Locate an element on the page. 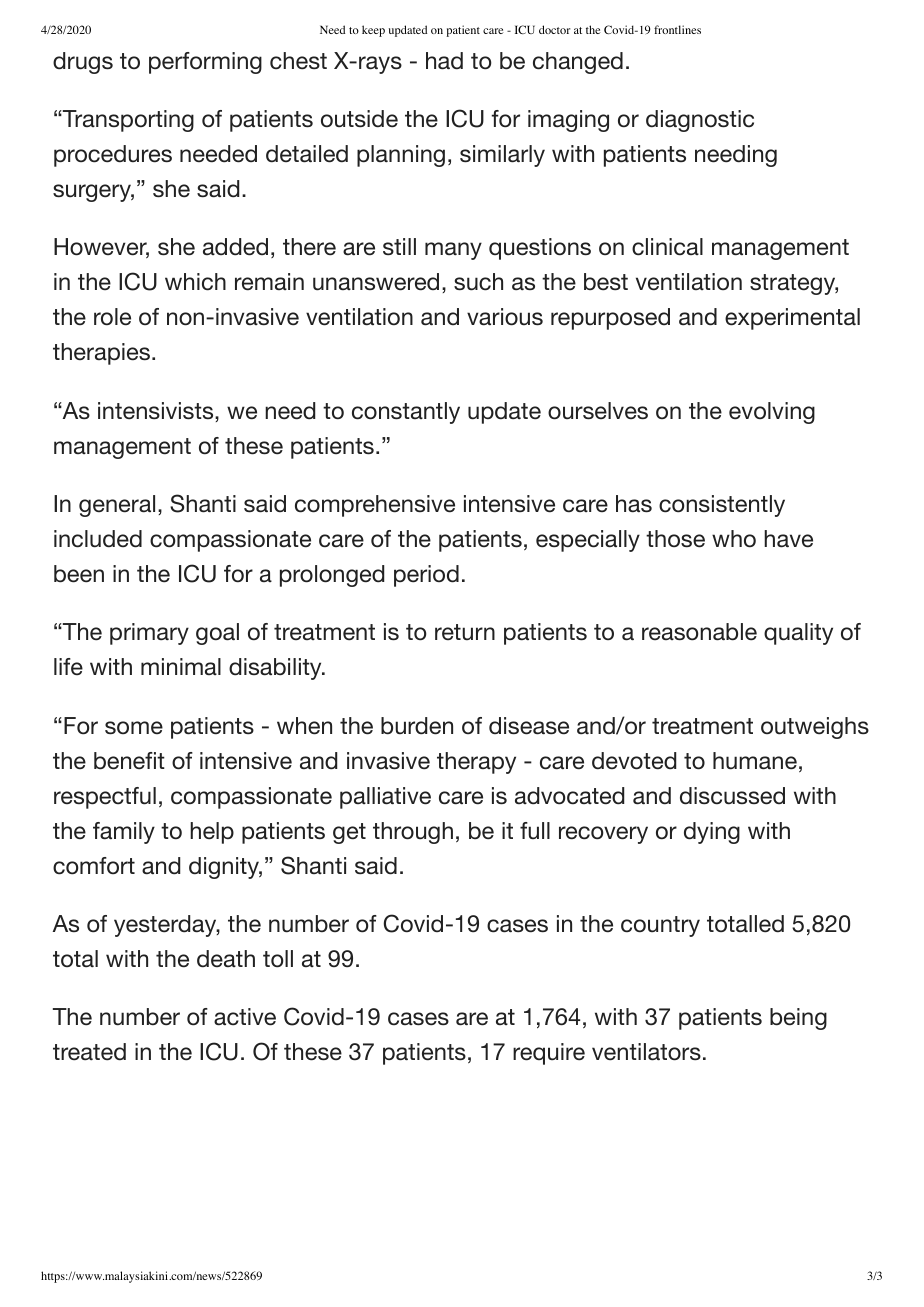  had is located at coordinates (444, 61).
